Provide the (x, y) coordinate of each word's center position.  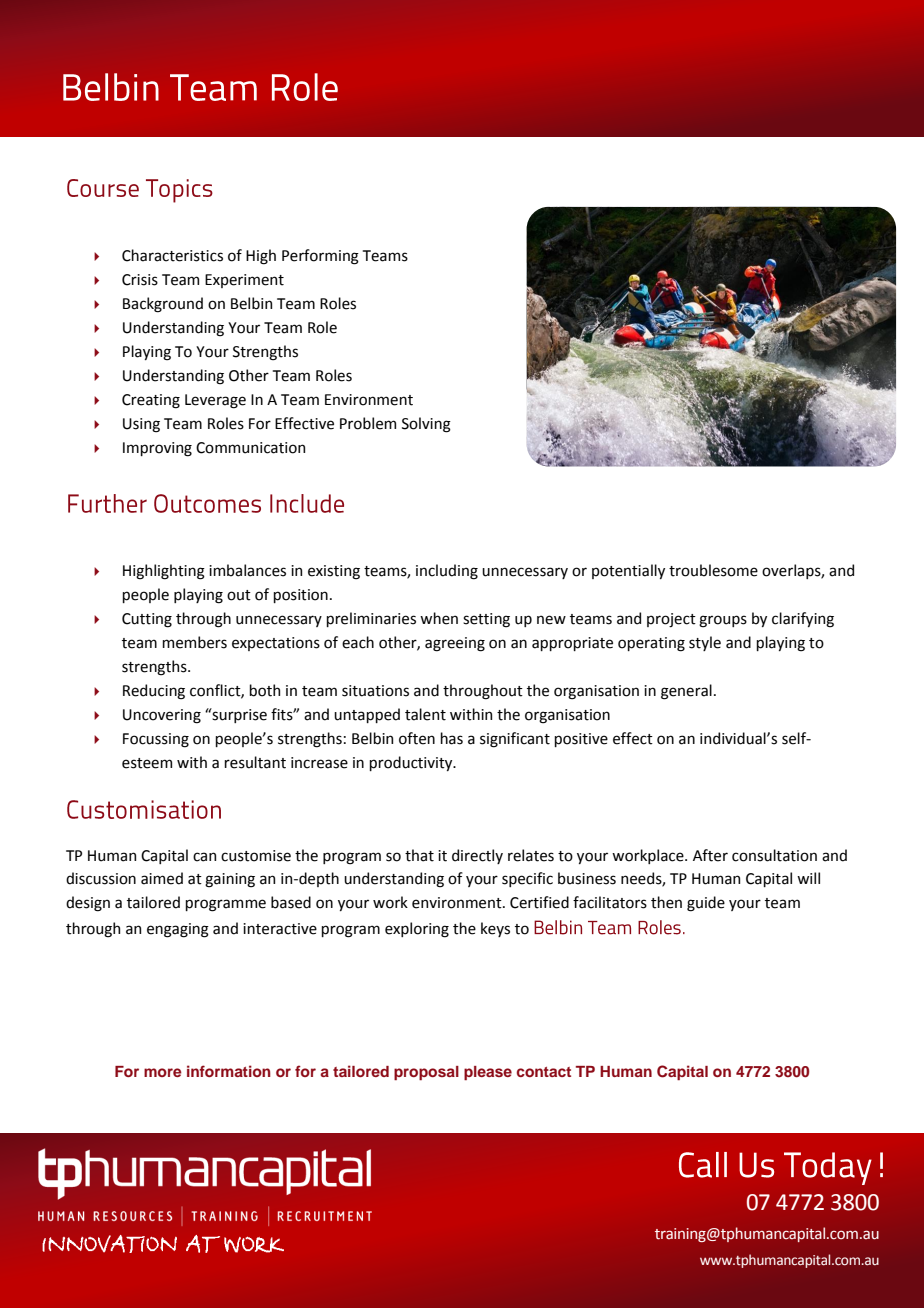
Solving (426, 425)
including (447, 572)
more (163, 1072)
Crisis (140, 280)
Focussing (156, 740)
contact (544, 1072)
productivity (412, 763)
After (710, 855)
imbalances (247, 570)
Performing (320, 257)
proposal (426, 1073)
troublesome (713, 570)
